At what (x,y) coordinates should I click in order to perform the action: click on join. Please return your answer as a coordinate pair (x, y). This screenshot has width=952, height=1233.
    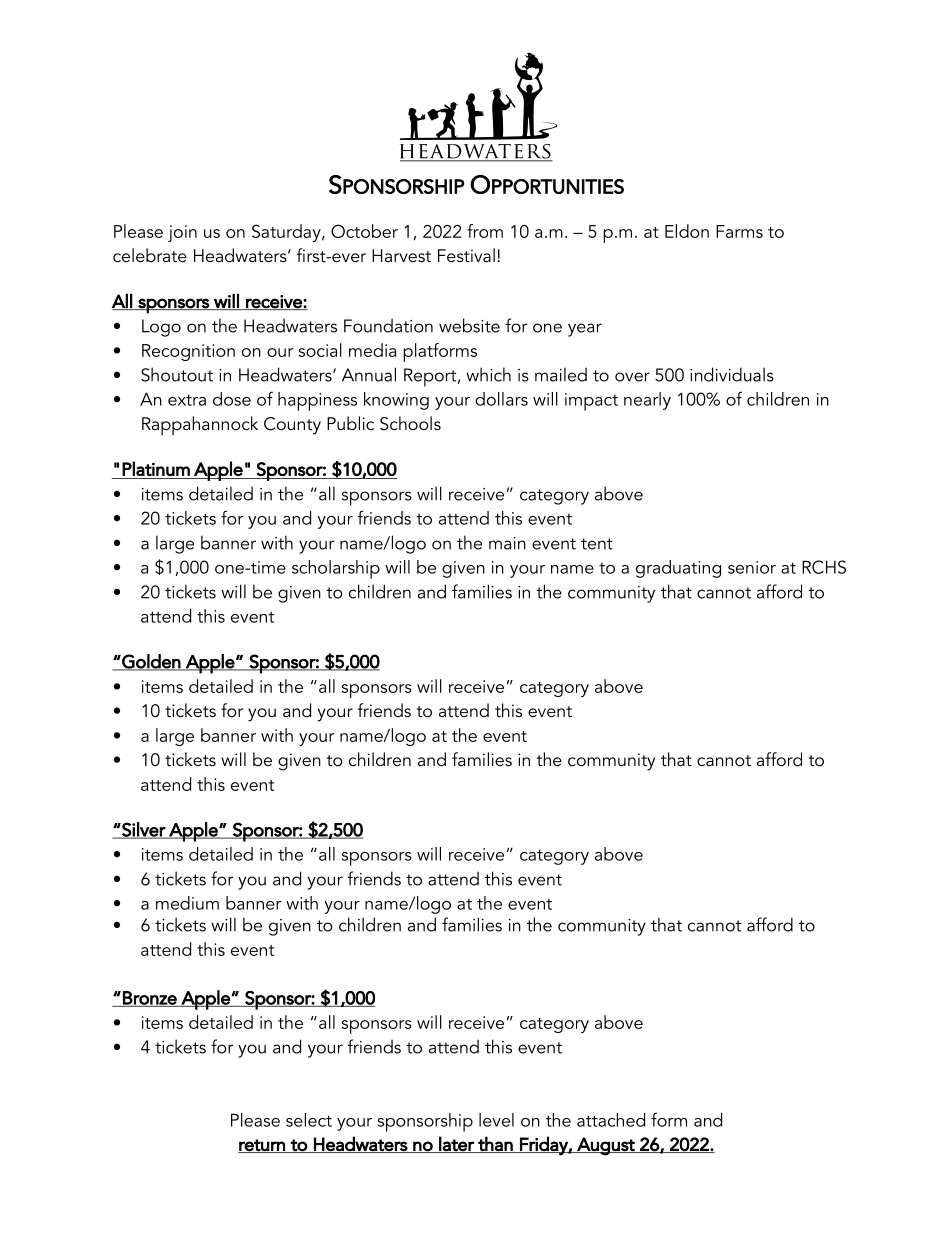
    Looking at the image, I should click on (182, 233).
